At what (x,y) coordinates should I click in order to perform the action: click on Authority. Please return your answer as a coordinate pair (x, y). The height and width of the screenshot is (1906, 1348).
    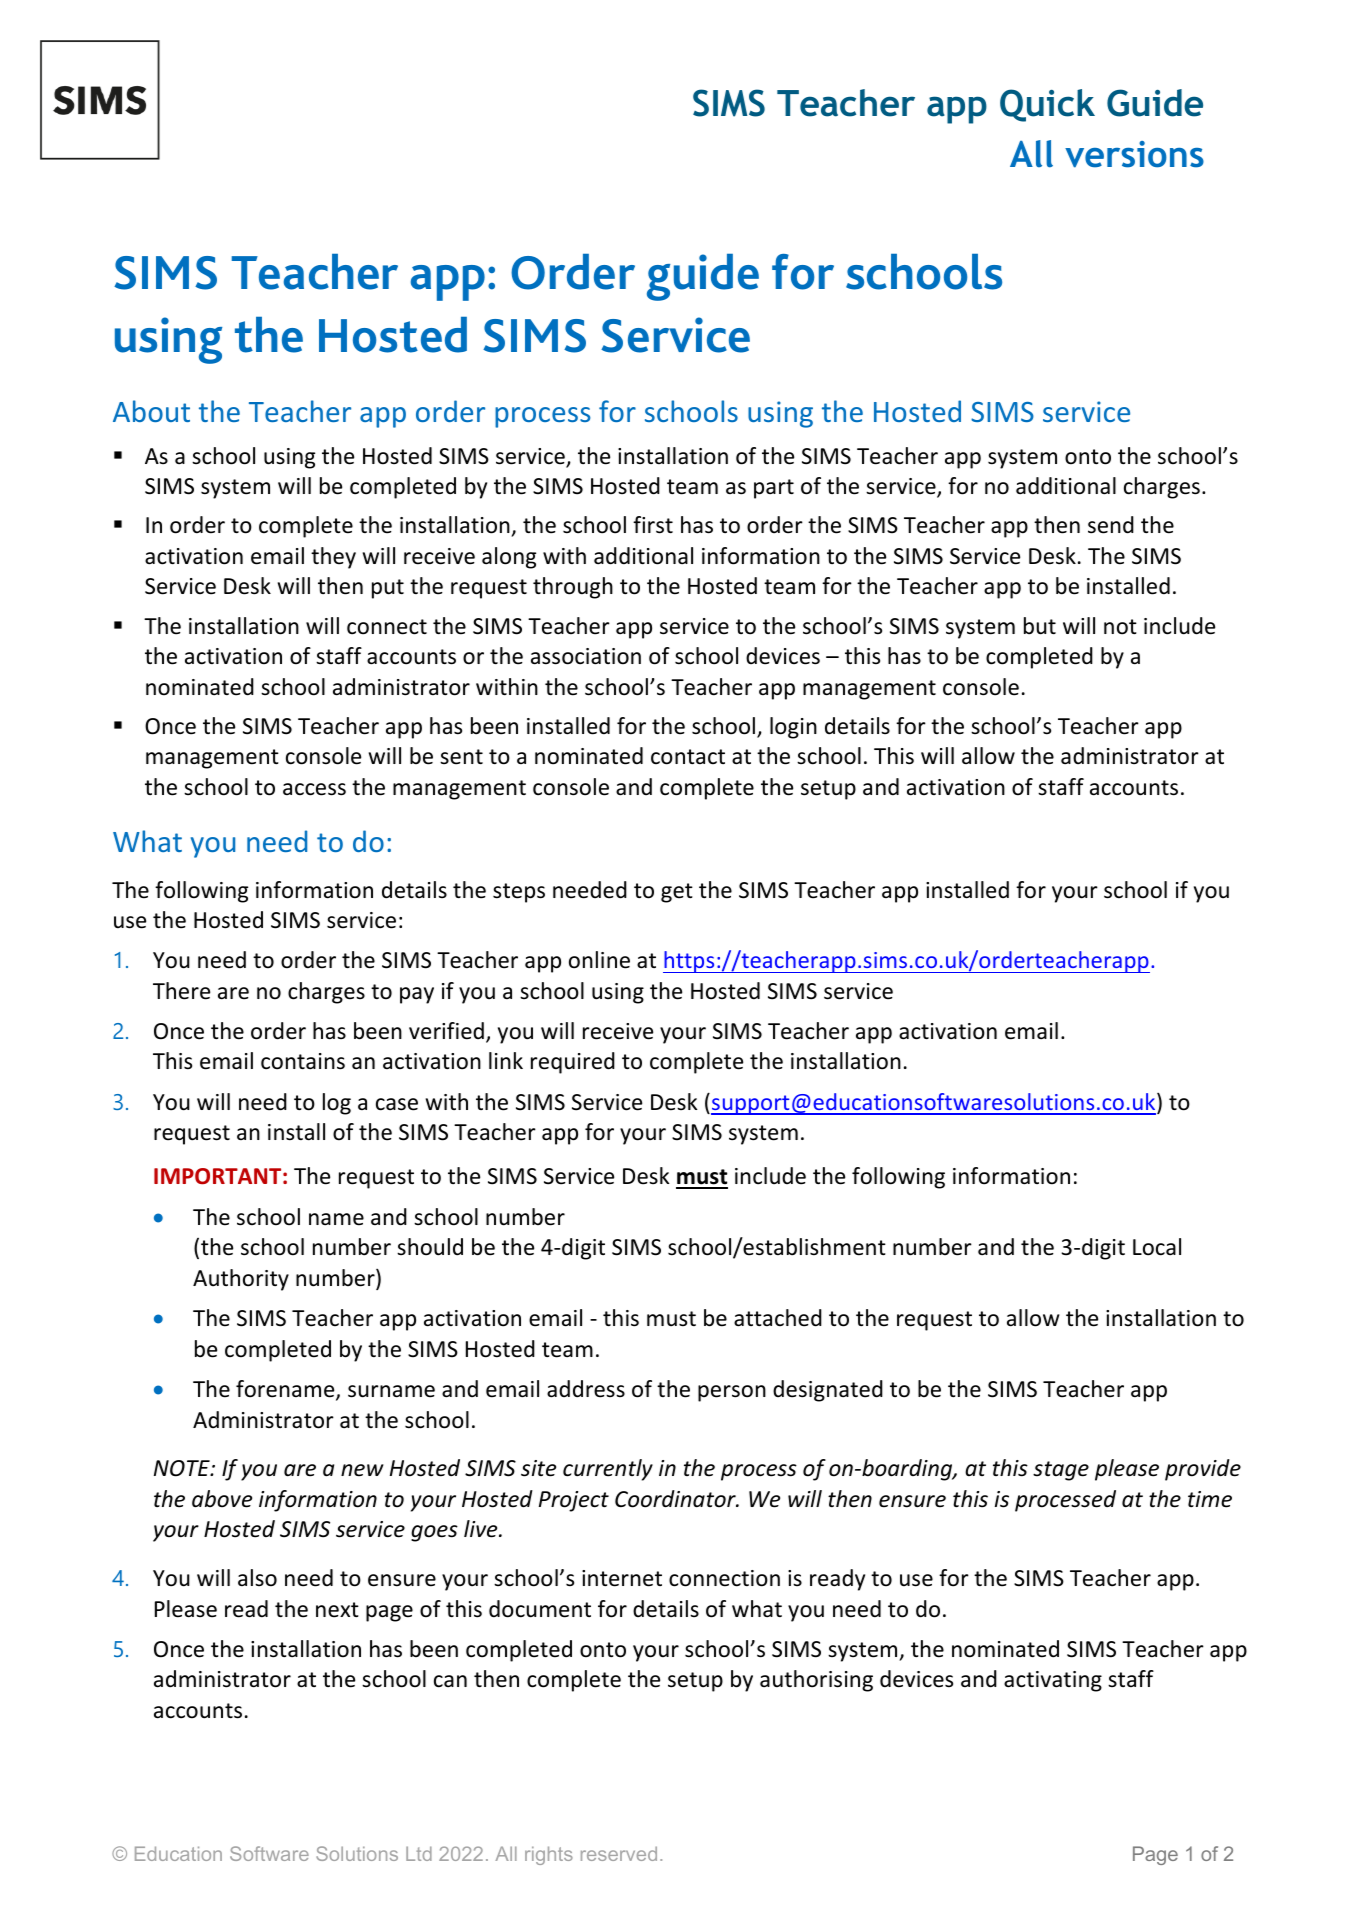
    Looking at the image, I should click on (241, 1280).
